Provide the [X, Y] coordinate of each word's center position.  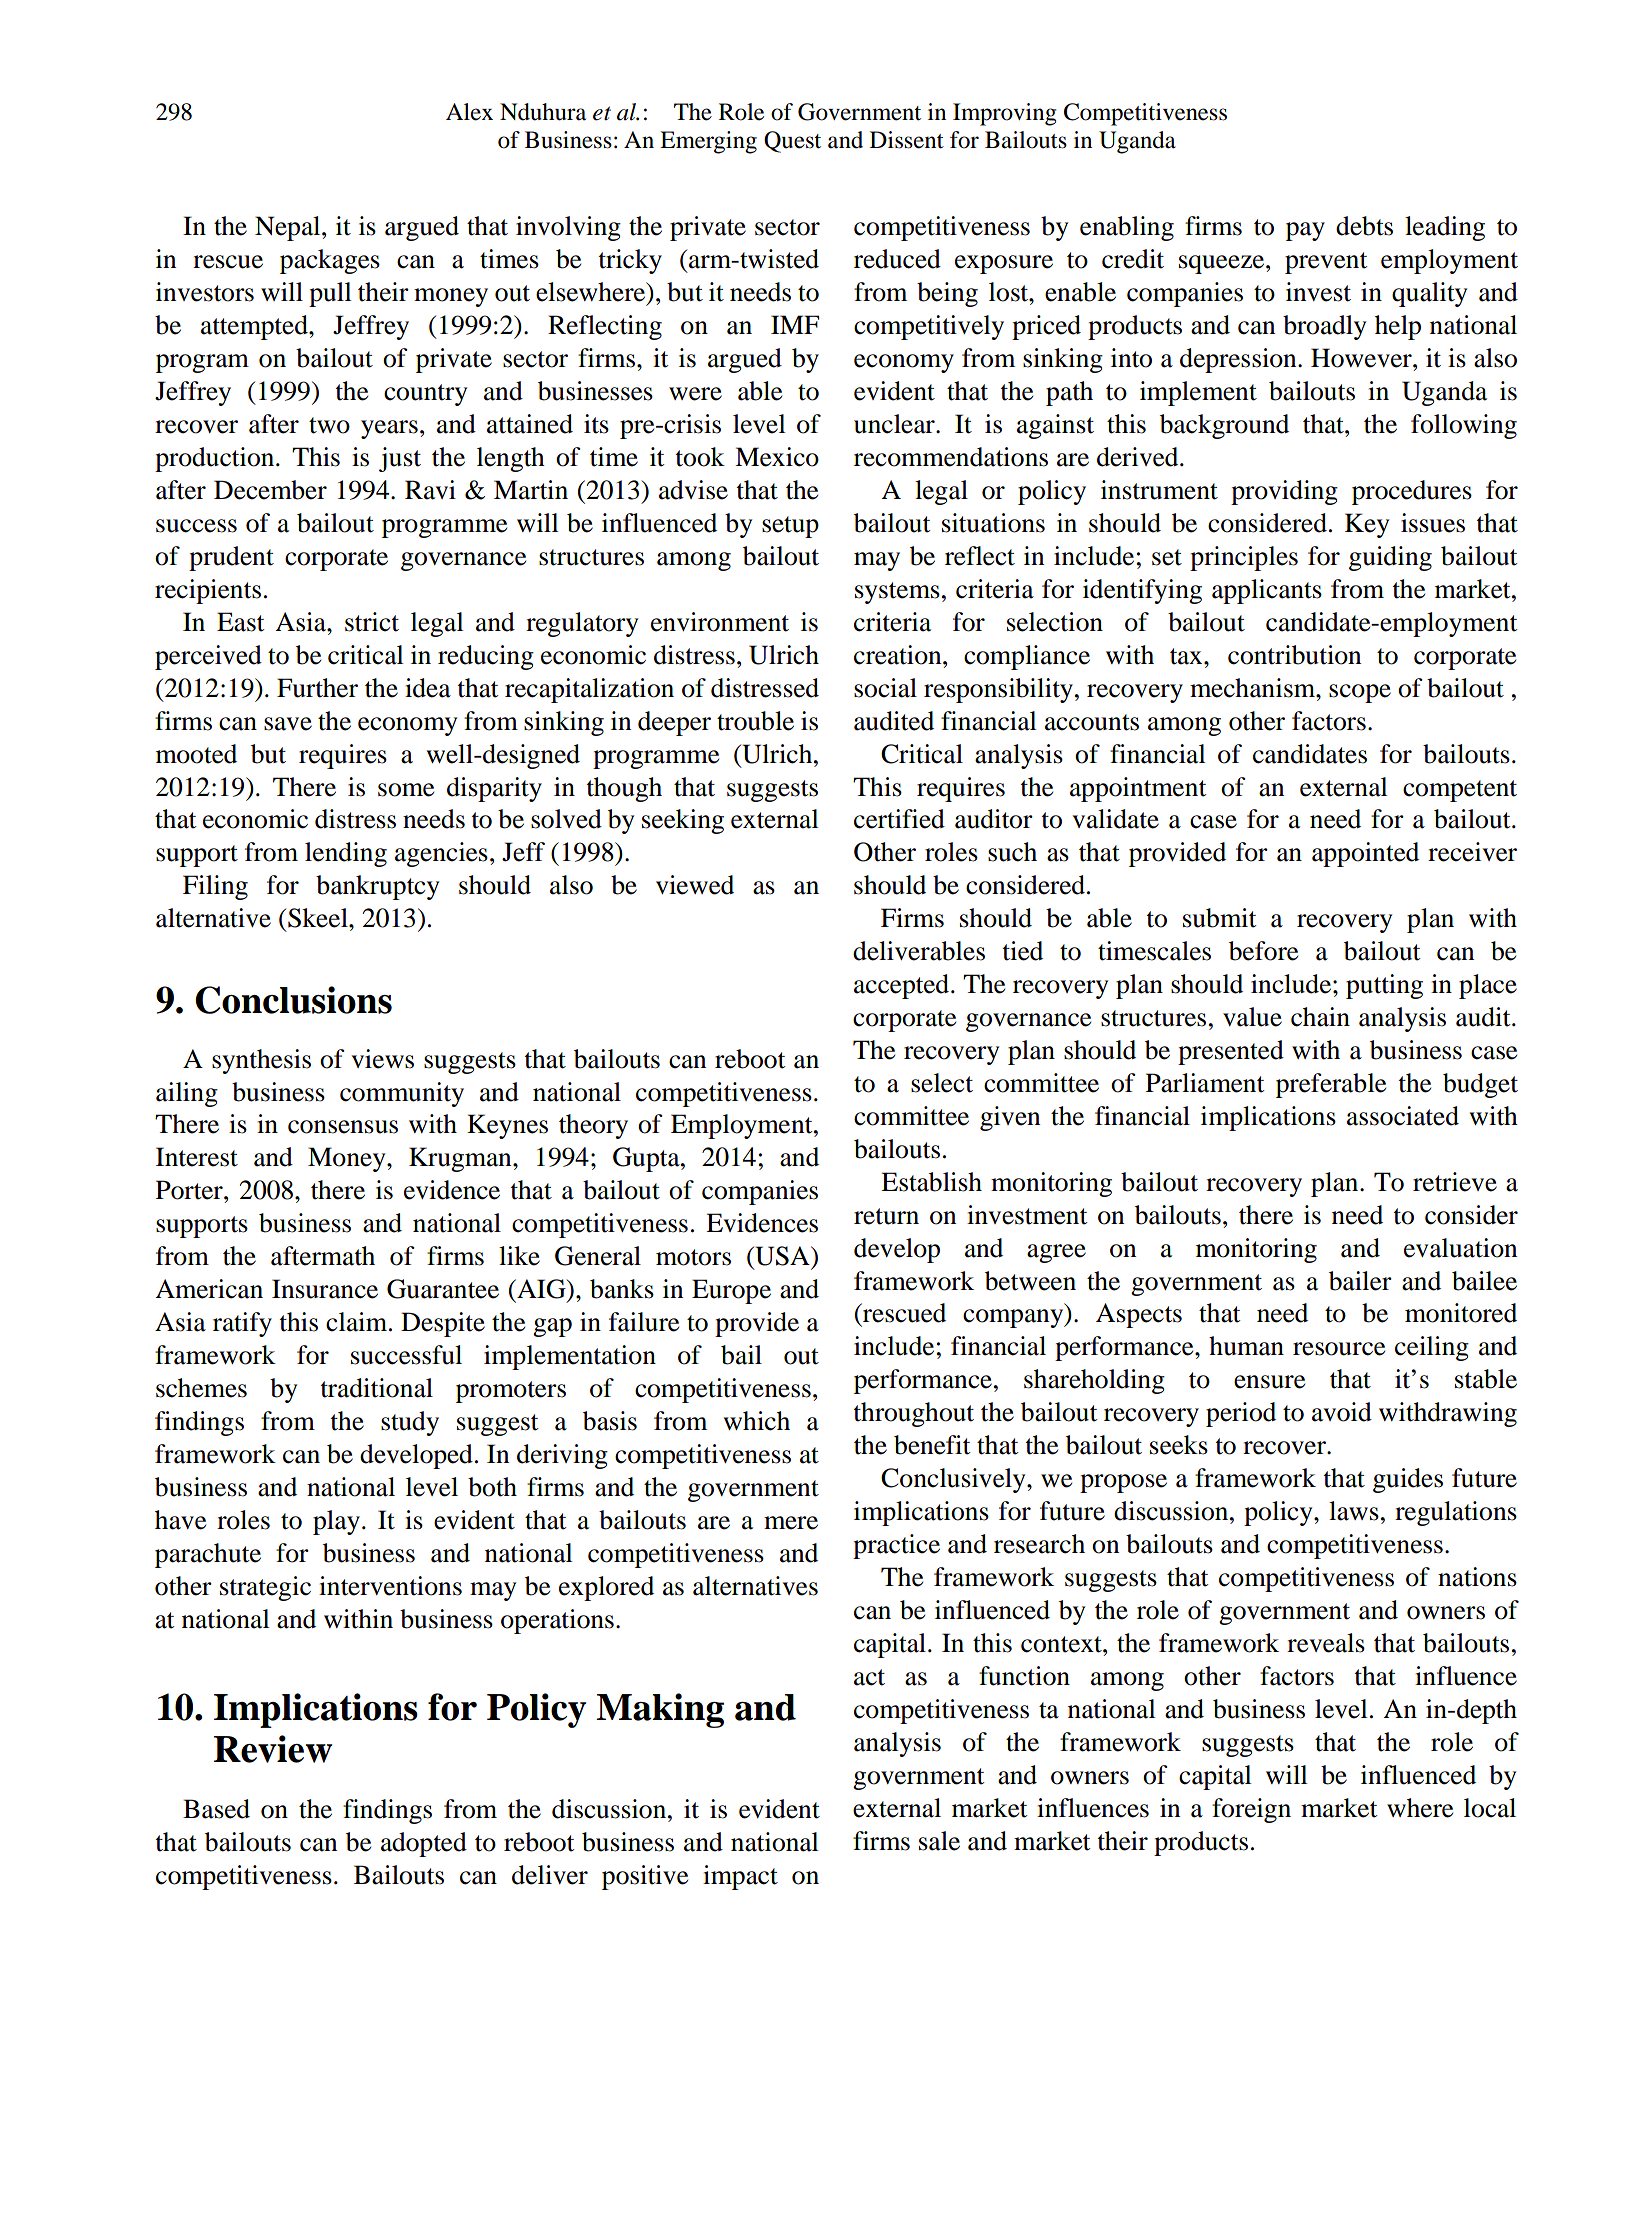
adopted [424, 1844]
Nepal [289, 228]
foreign [1251, 1810]
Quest [792, 142]
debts [1364, 226]
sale [939, 1841]
